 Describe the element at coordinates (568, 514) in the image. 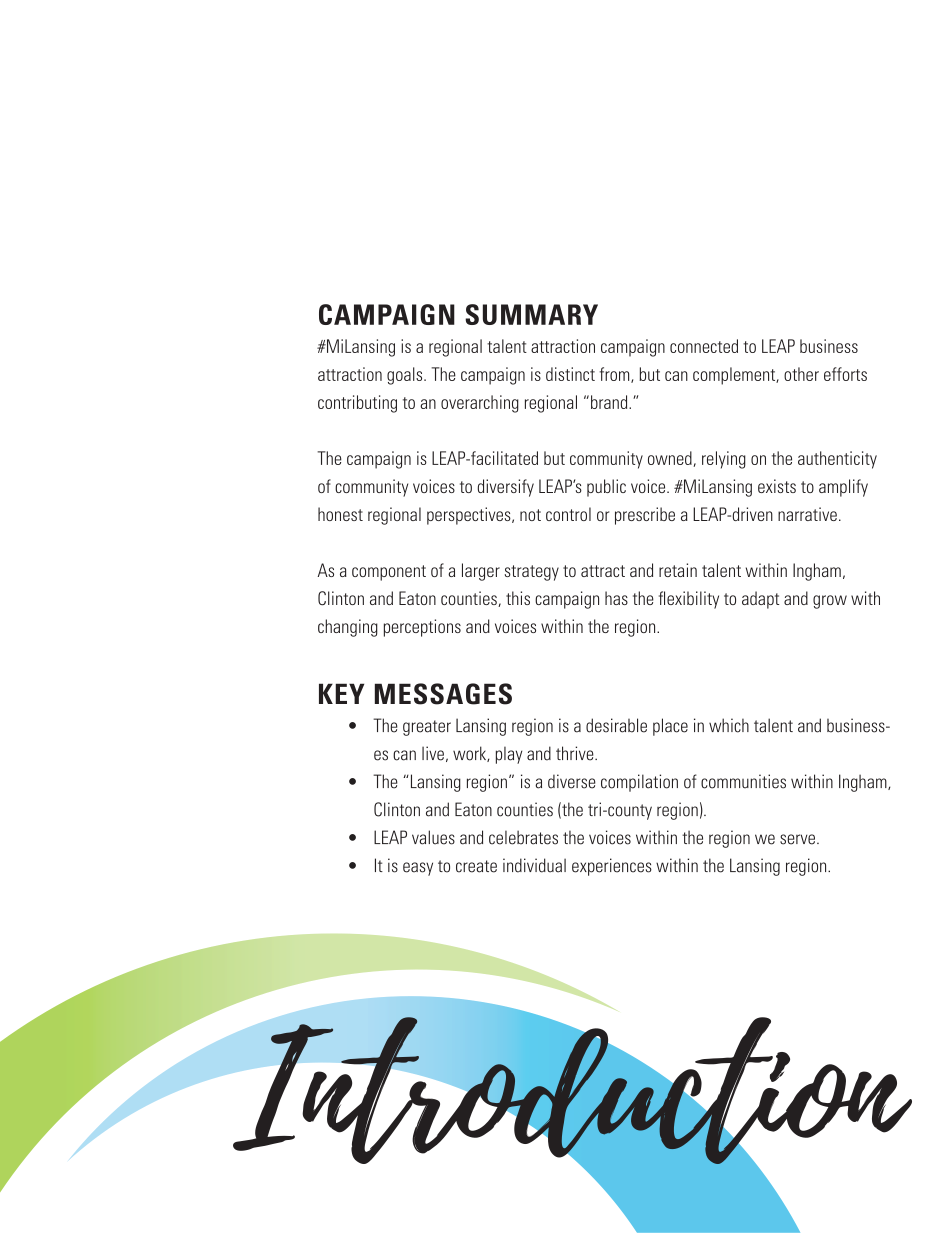

I see `control` at that location.
